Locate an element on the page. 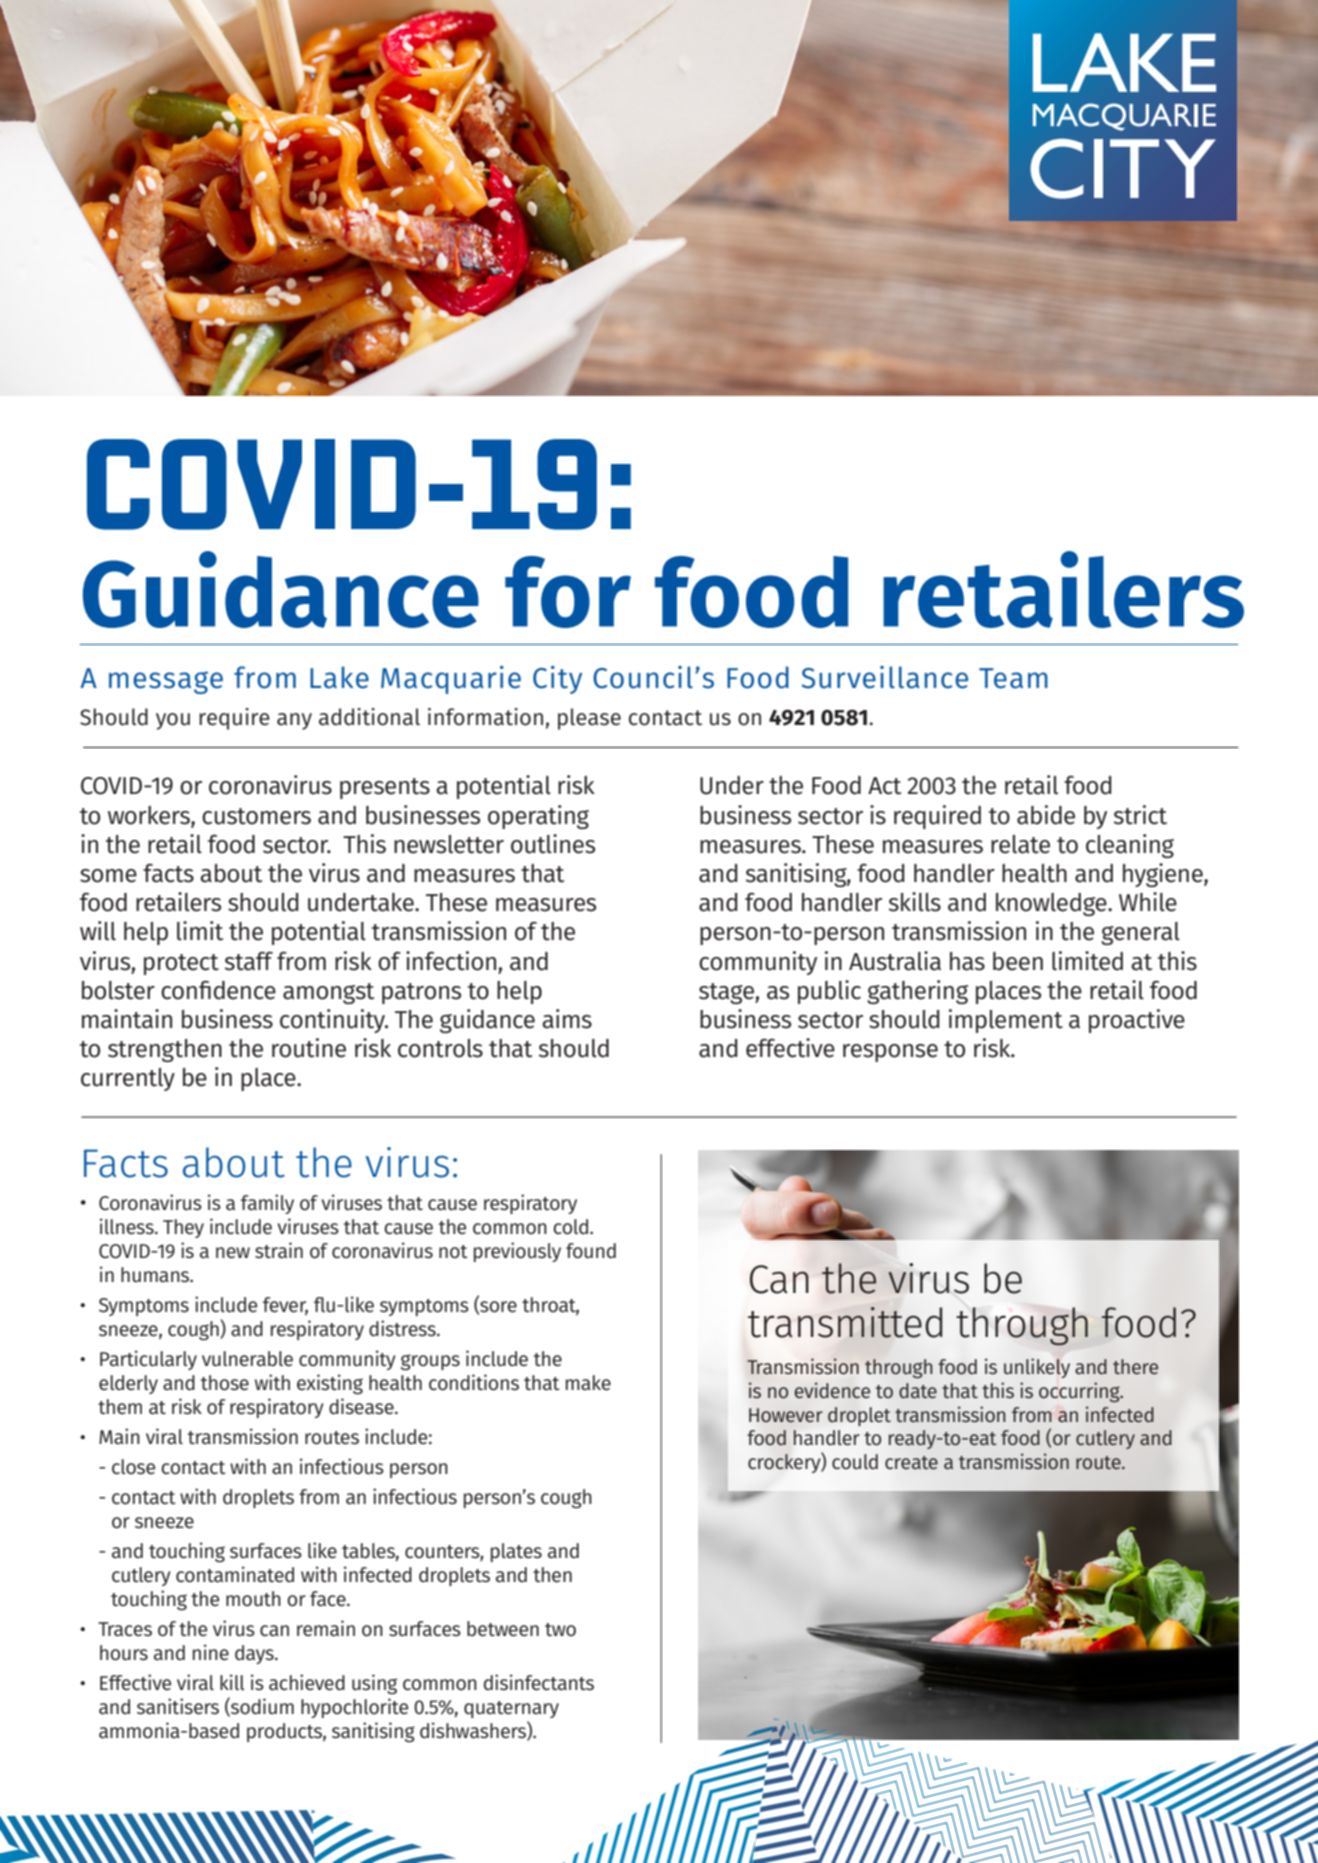  occurring is located at coordinates (1080, 1392).
